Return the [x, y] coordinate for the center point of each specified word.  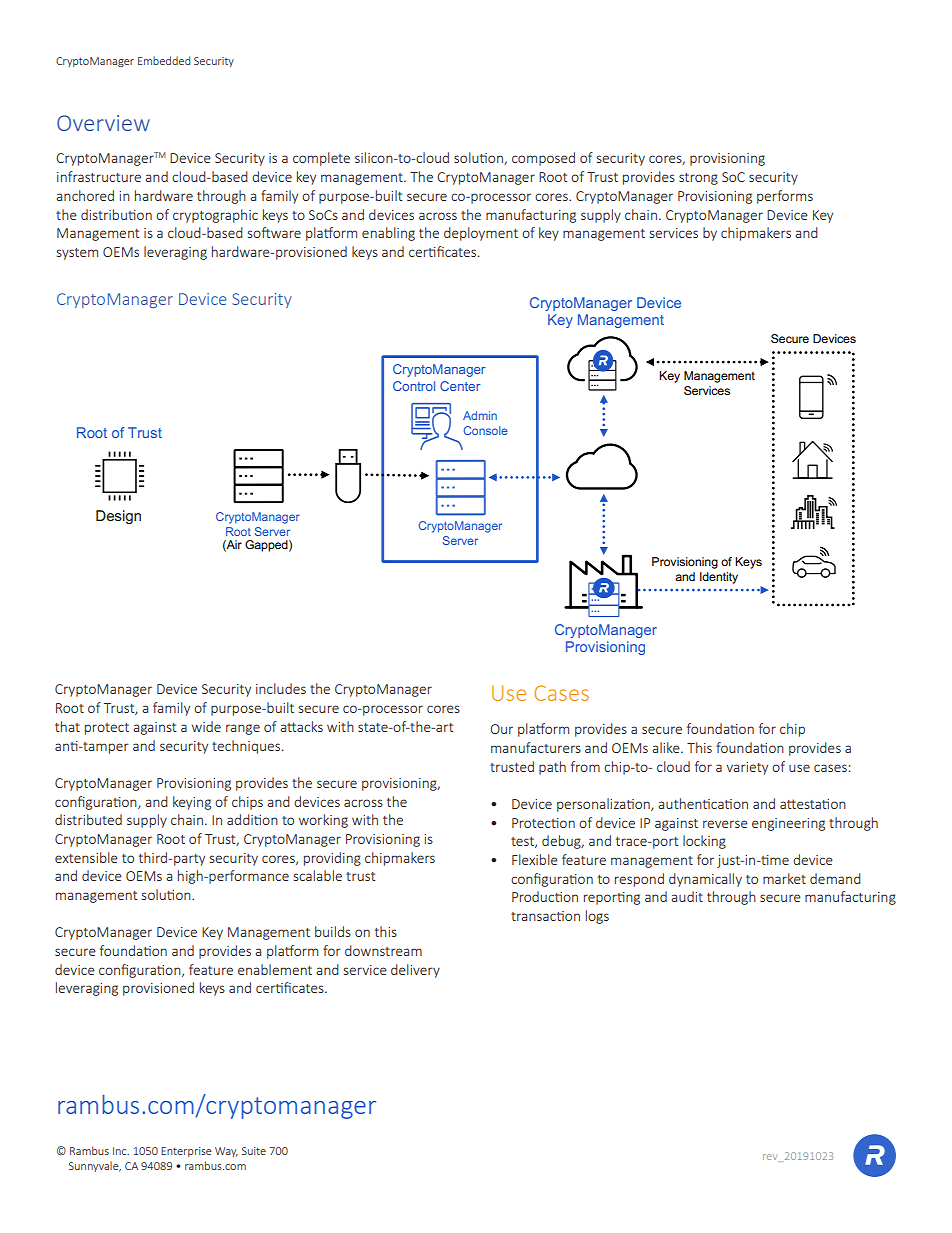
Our [501, 729]
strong [698, 179]
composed [543, 159]
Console [486, 430]
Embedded [164, 60]
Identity [719, 578]
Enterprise [186, 1152]
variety [747, 768]
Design [118, 517]
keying [192, 803]
